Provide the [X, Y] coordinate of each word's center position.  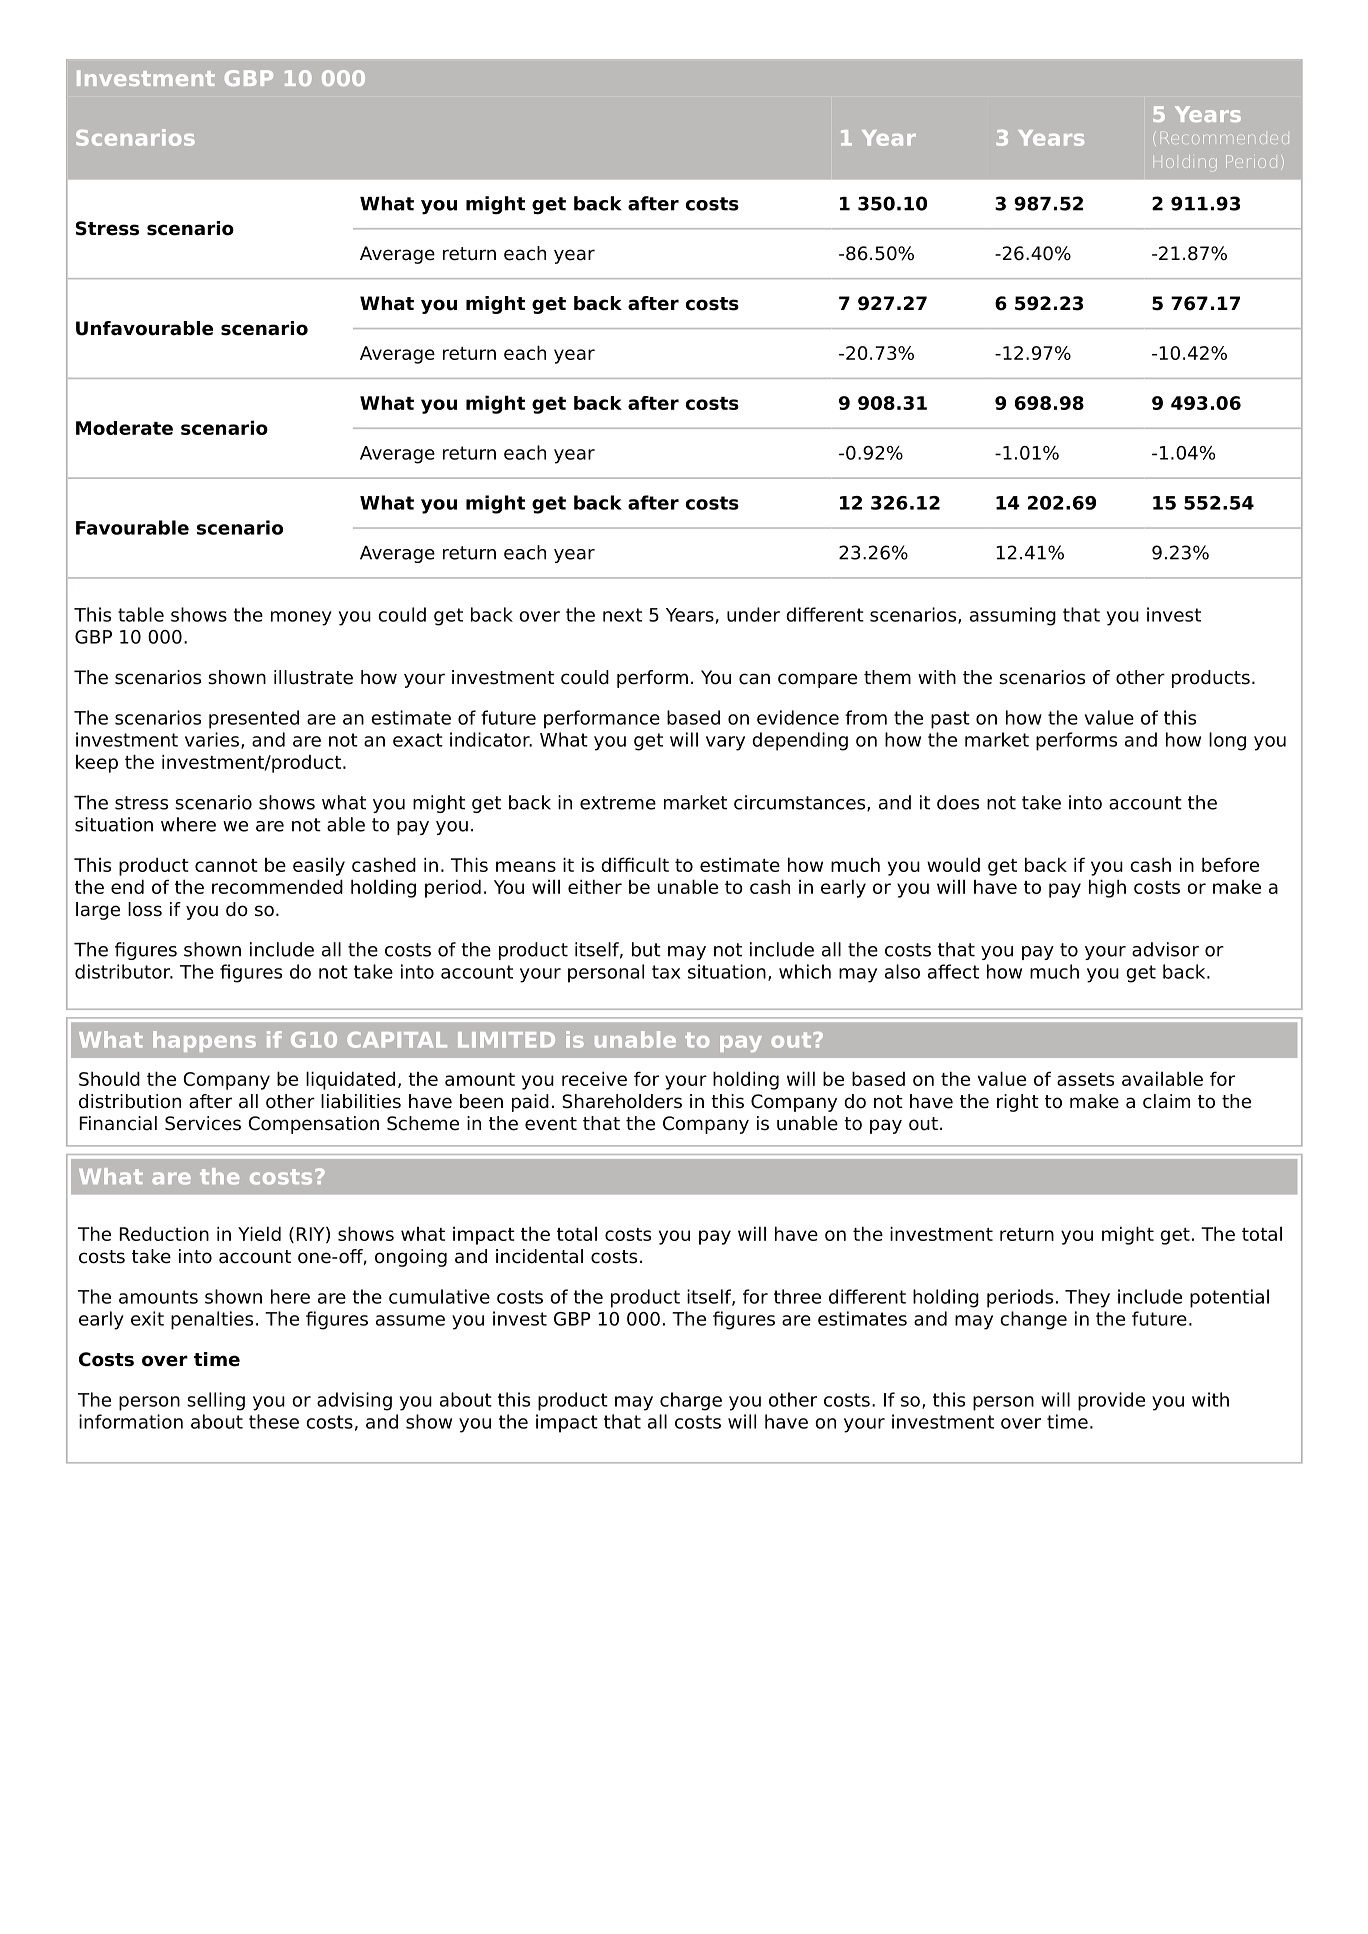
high [1107, 888]
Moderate [124, 428]
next [622, 615]
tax [666, 972]
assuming [1013, 616]
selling [216, 1401]
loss [145, 909]
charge [691, 1401]
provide [1111, 1401]
